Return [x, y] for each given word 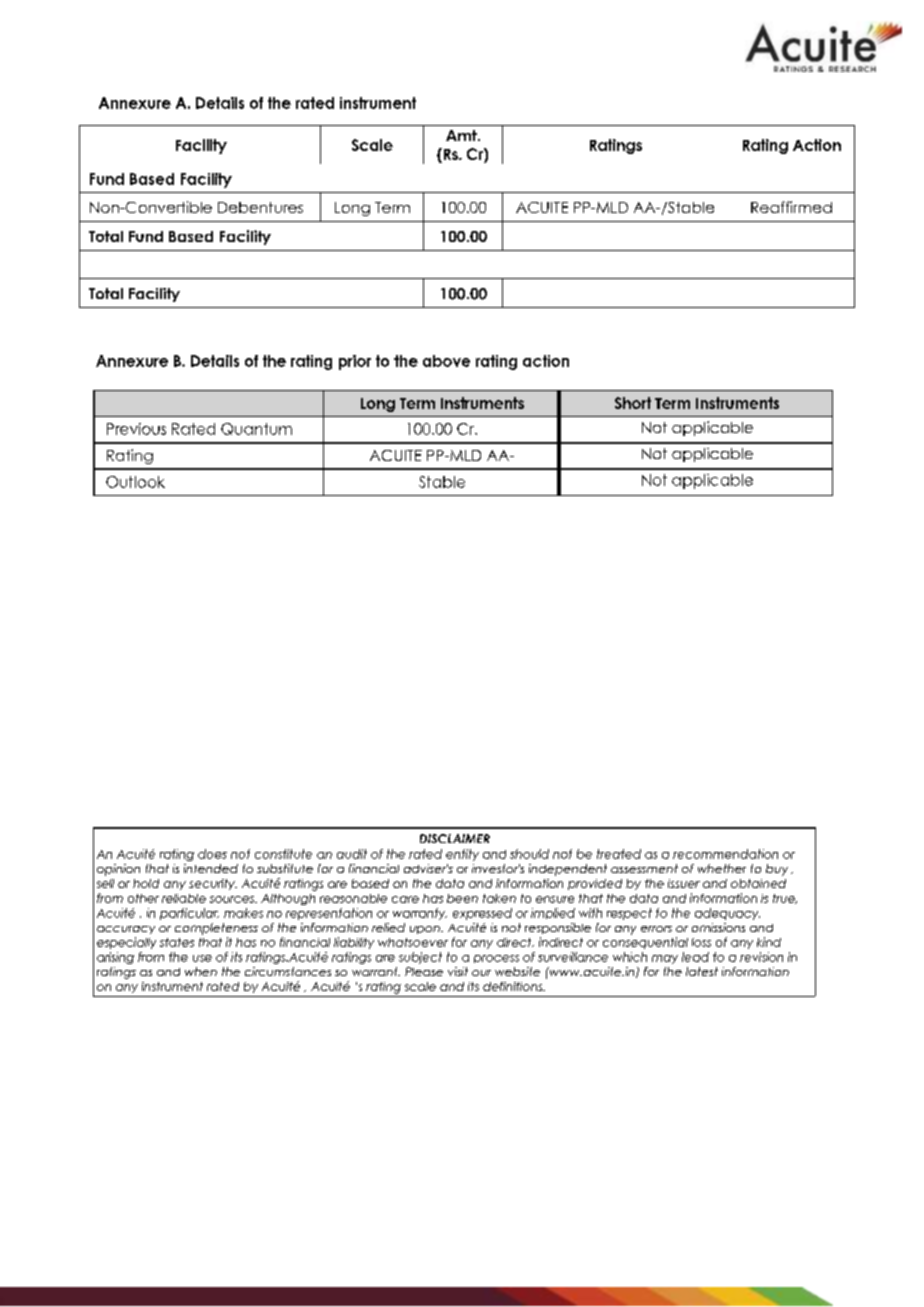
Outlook [135, 482]
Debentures [260, 207]
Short [633, 403]
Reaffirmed [791, 207]
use [202, 958]
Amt [462, 135]
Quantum [256, 429]
